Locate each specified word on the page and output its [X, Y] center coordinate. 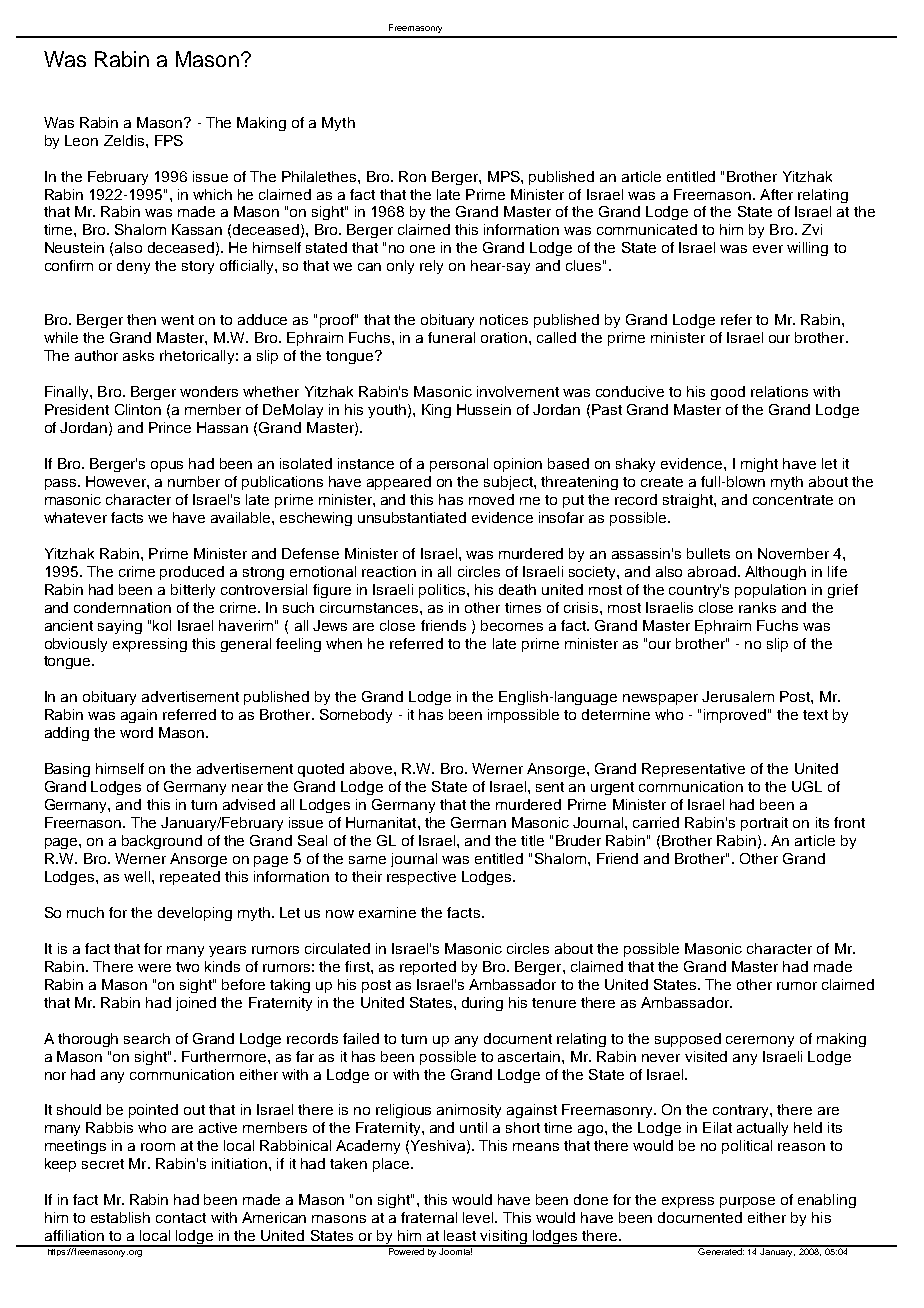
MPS [505, 176]
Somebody [356, 716]
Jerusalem [738, 696]
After [776, 194]
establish [120, 1217]
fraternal [429, 1217]
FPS [169, 140]
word [136, 732]
